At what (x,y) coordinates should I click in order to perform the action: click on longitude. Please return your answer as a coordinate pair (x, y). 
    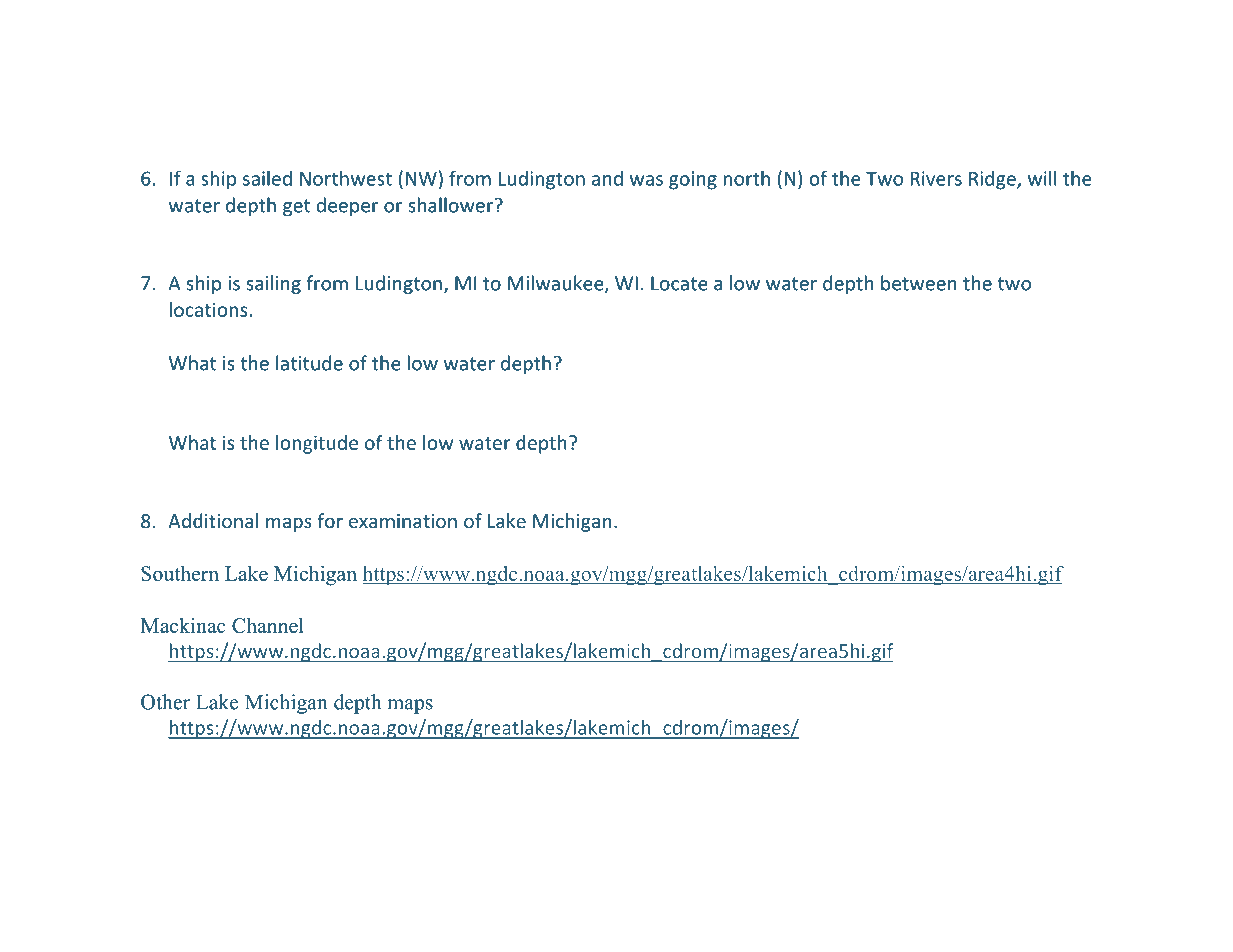
    Looking at the image, I should click on (317, 444).
